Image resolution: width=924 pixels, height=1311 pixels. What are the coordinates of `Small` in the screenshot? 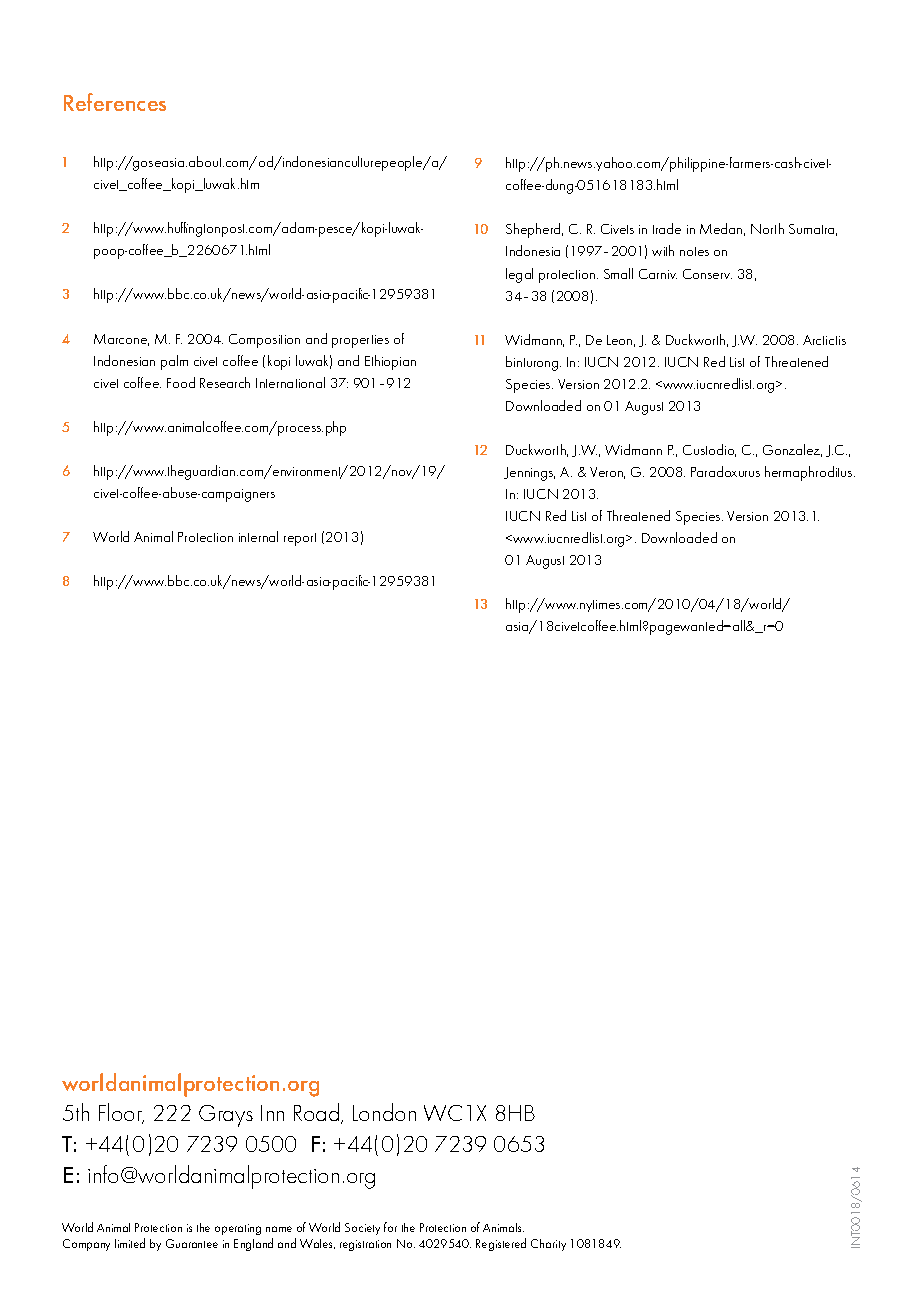 It's located at (618, 273).
